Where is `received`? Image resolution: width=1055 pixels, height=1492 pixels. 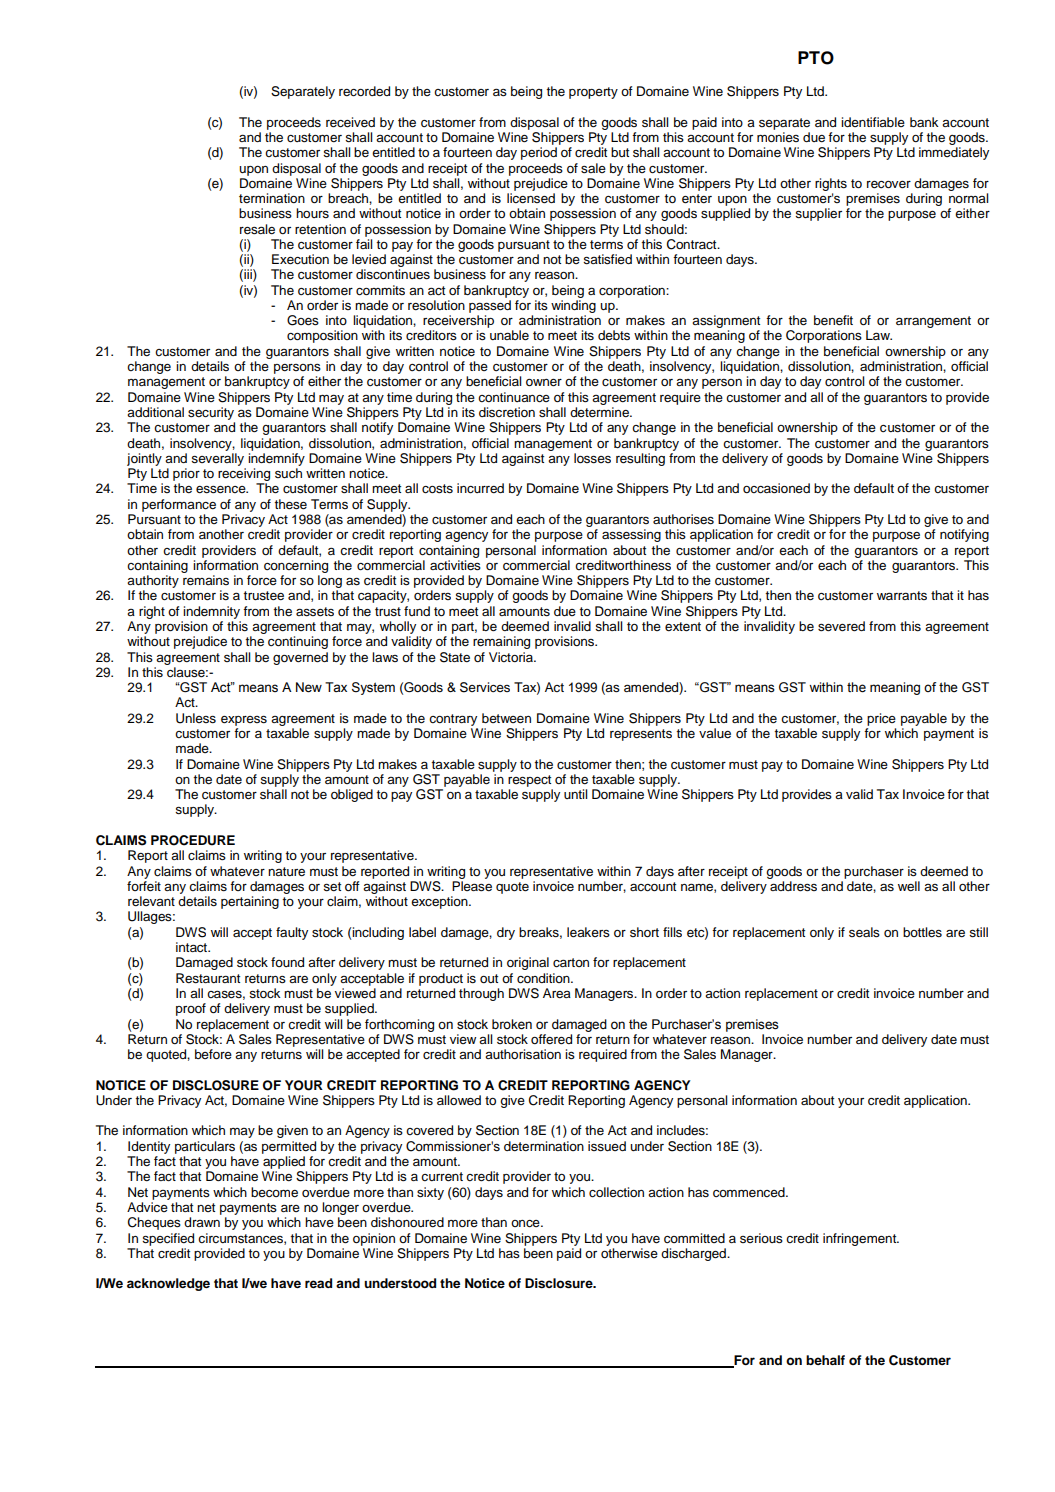 received is located at coordinates (350, 122).
